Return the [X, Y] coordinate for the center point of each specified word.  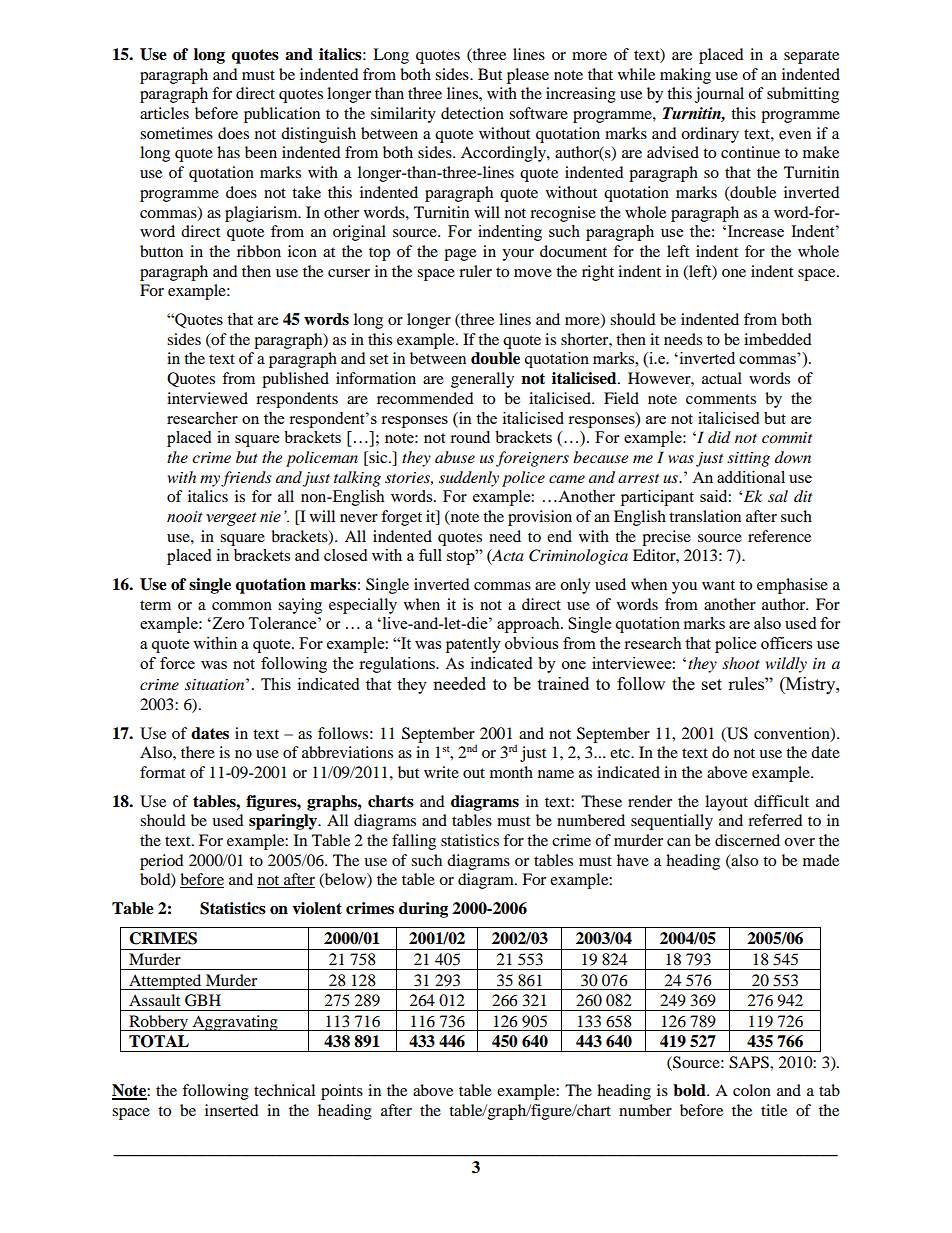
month [511, 772]
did [719, 437]
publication [282, 115]
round [470, 437]
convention [793, 734]
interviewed [207, 398]
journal [719, 95]
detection [472, 113]
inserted [232, 1110]
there [198, 752]
